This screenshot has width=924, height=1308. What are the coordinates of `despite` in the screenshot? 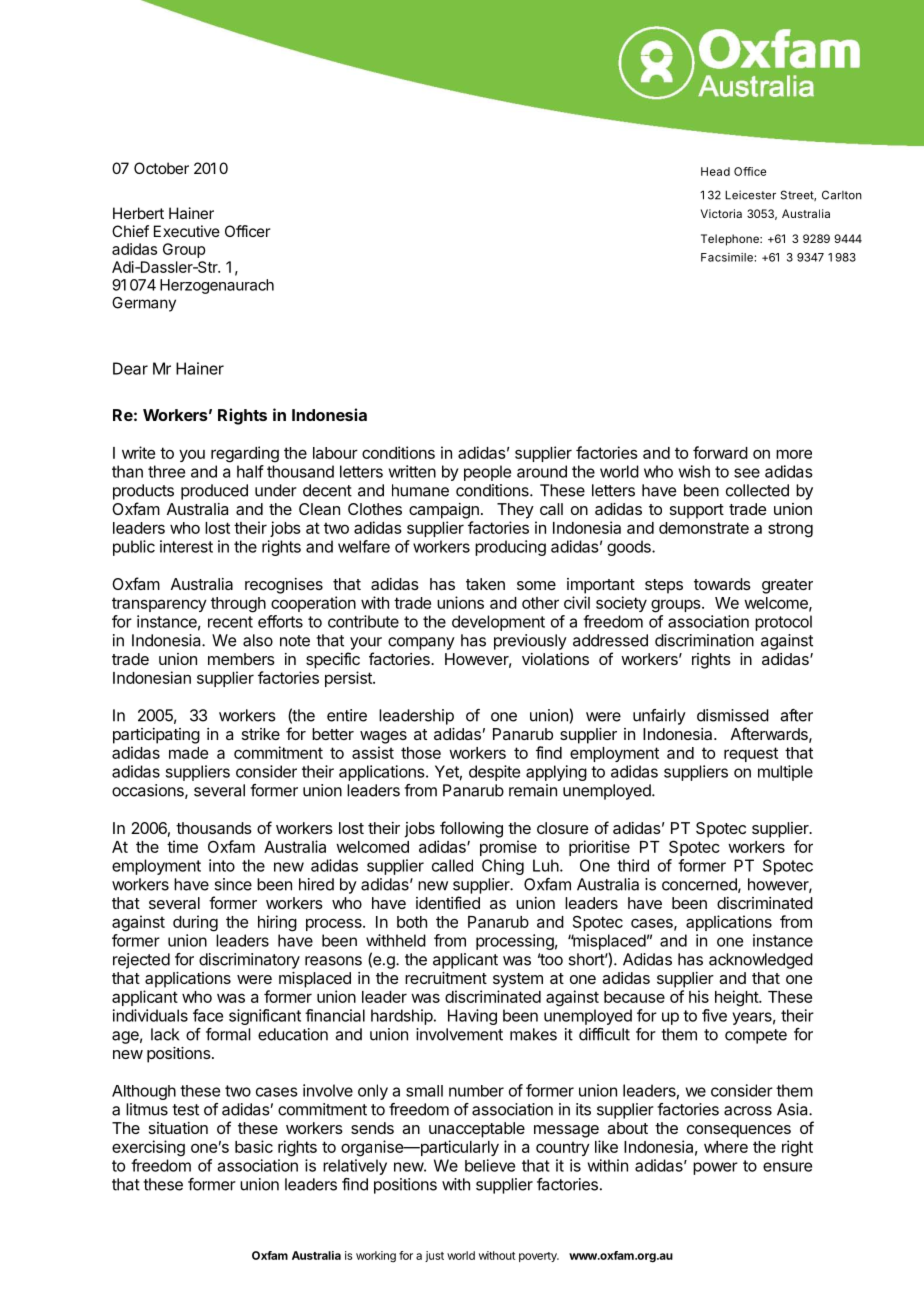 It's located at (494, 773).
